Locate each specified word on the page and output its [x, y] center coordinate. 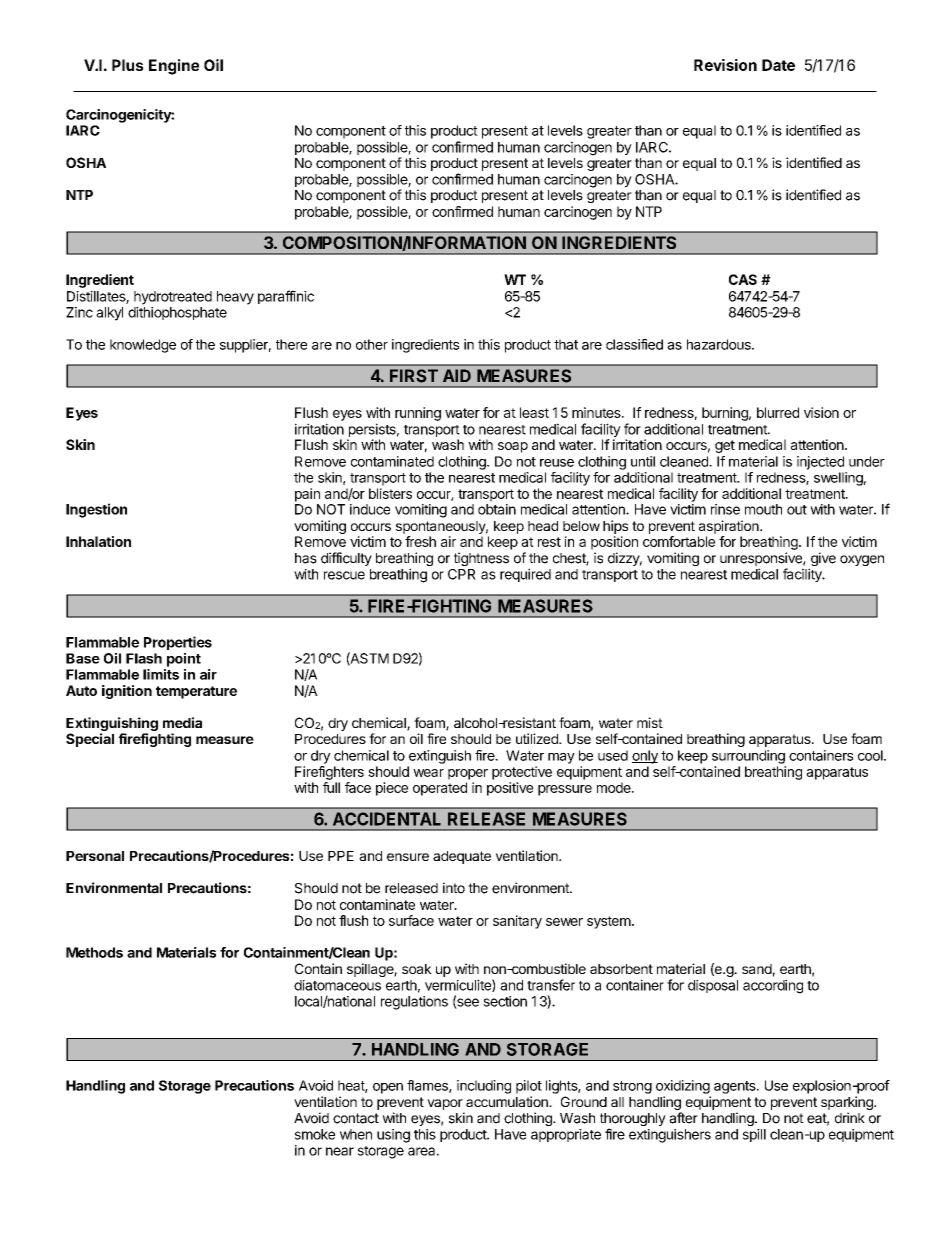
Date [778, 65]
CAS [743, 279]
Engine [174, 67]
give [822, 560]
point [184, 660]
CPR [462, 574]
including [484, 1087]
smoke [315, 1134]
